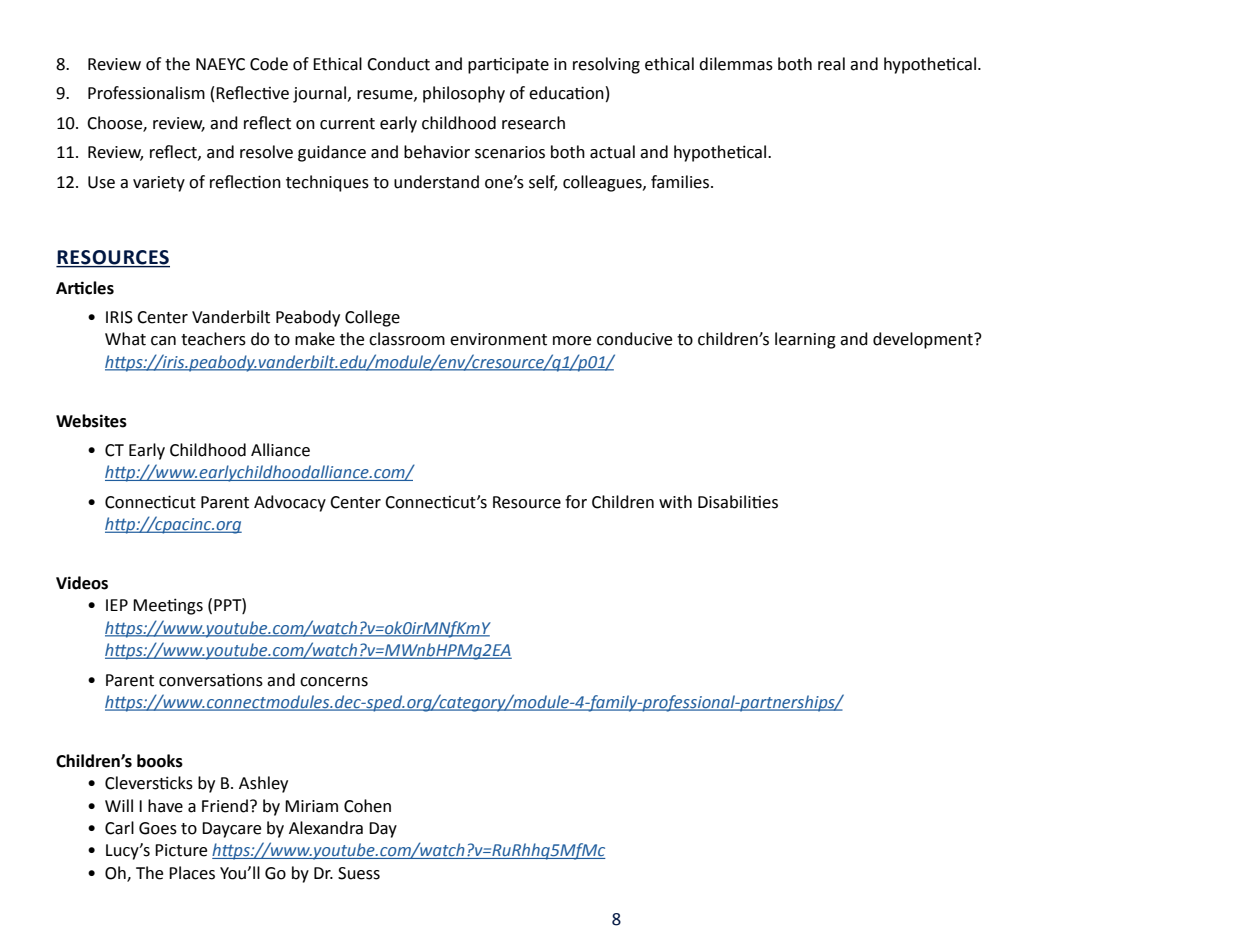  Describe the element at coordinates (181, 850) in the screenshot. I see `Picture` at that location.
